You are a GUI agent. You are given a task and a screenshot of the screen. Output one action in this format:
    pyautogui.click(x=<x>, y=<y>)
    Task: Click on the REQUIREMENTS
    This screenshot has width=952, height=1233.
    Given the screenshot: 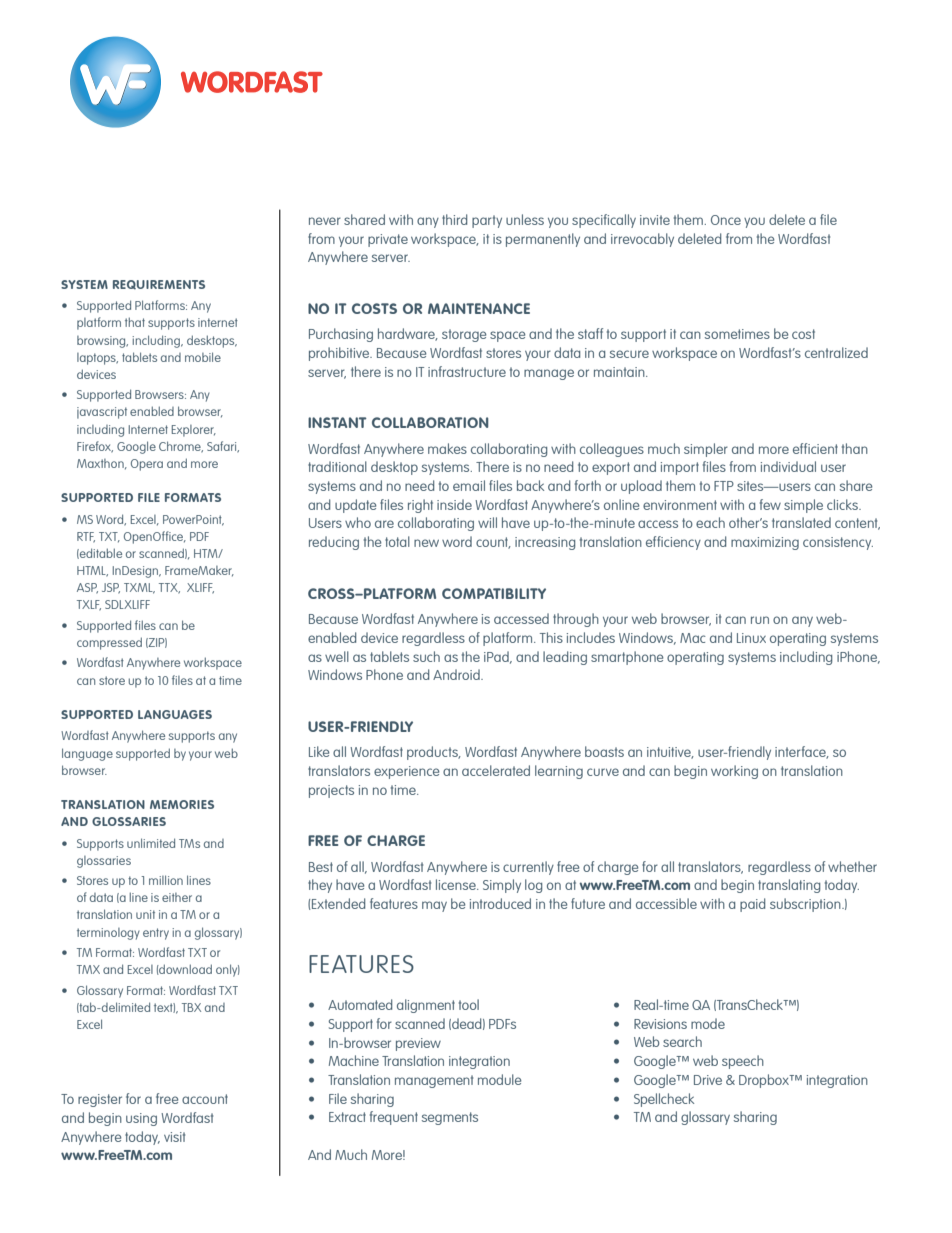 What is the action you would take?
    pyautogui.click(x=159, y=285)
